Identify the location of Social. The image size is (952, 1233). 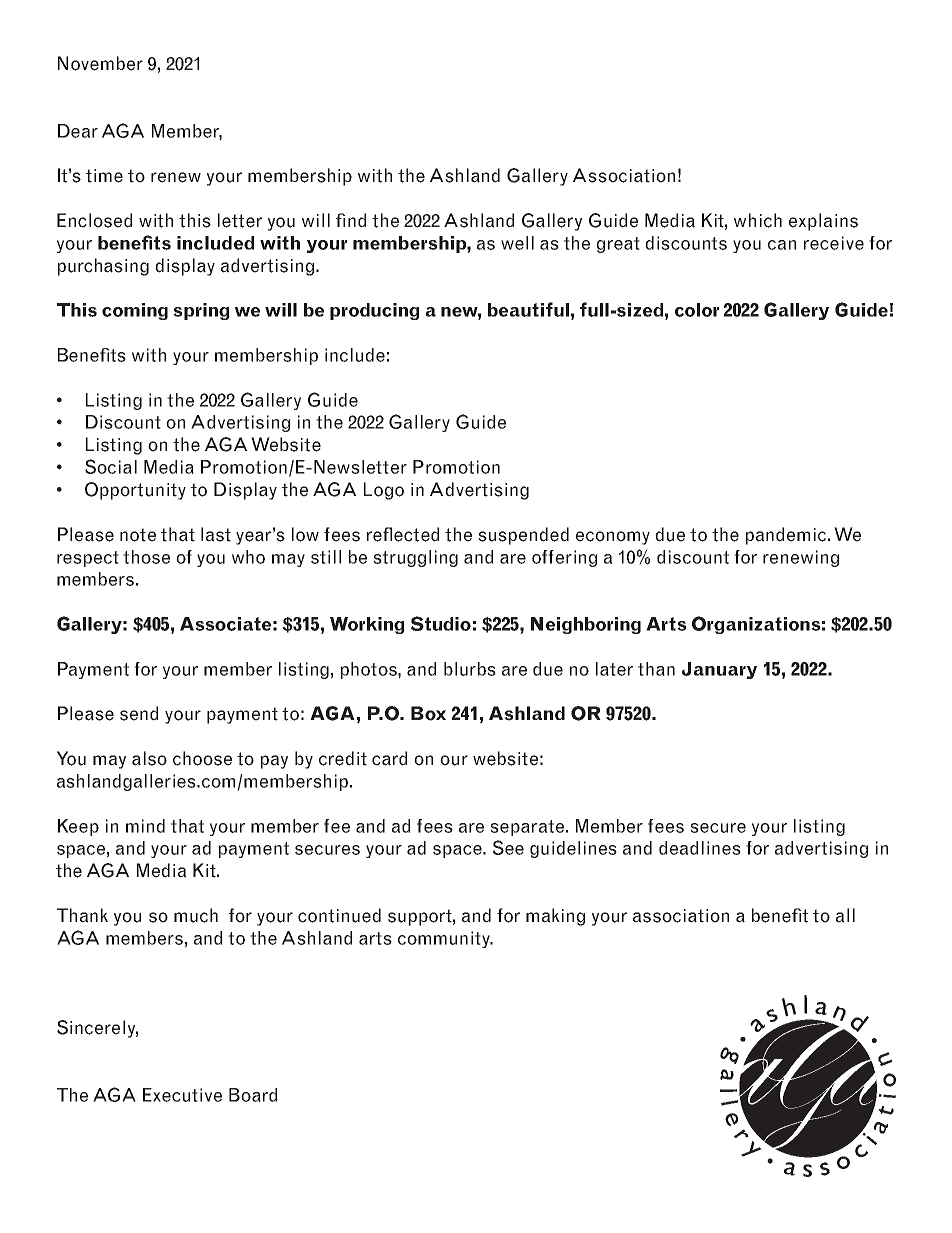
(111, 466).
